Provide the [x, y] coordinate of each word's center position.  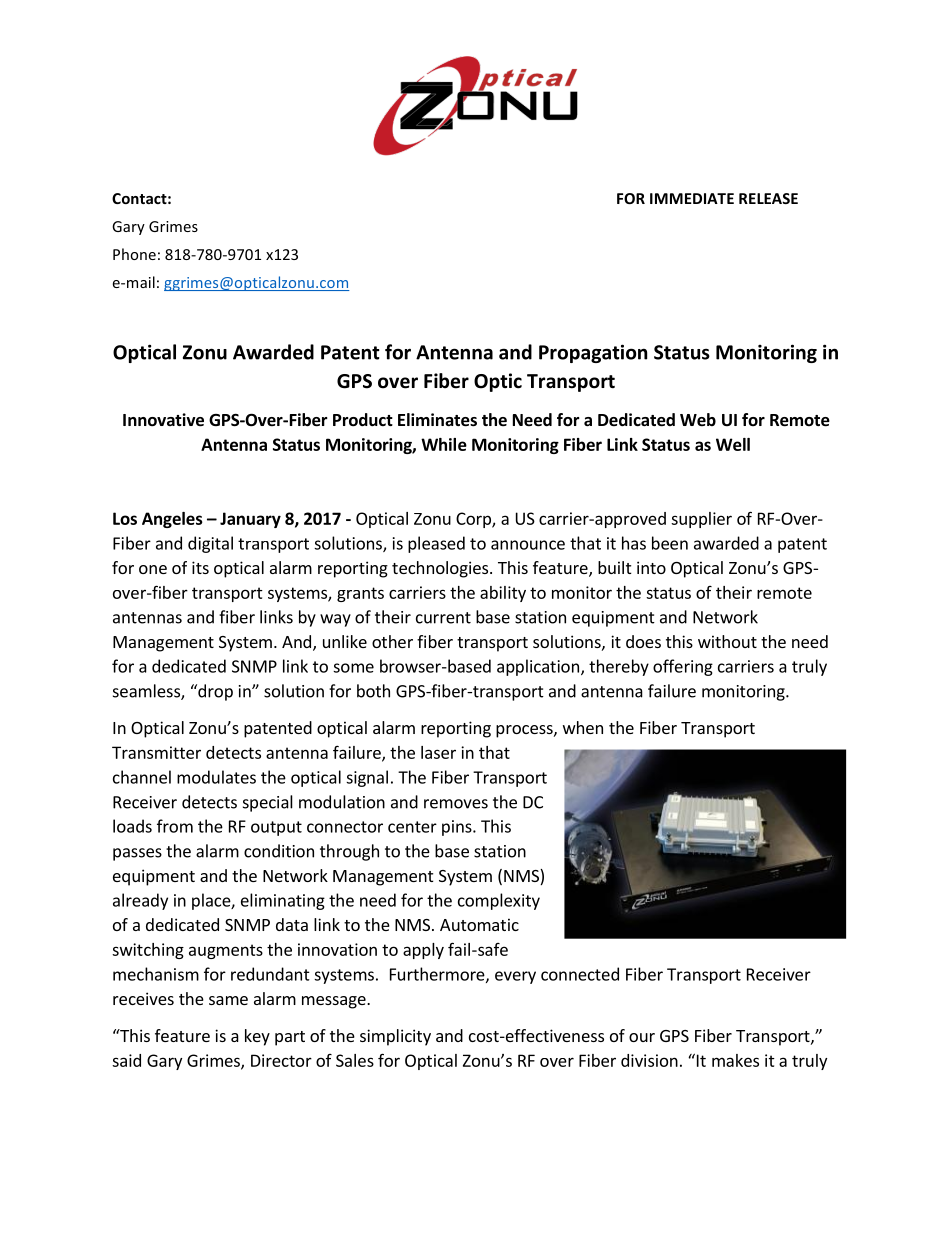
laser [438, 752]
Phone [134, 254]
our [642, 1037]
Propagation [593, 353]
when [583, 727]
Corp [474, 520]
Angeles [172, 520]
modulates [216, 777]
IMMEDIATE [692, 198]
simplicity [395, 1037]
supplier [701, 520]
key [257, 1037]
